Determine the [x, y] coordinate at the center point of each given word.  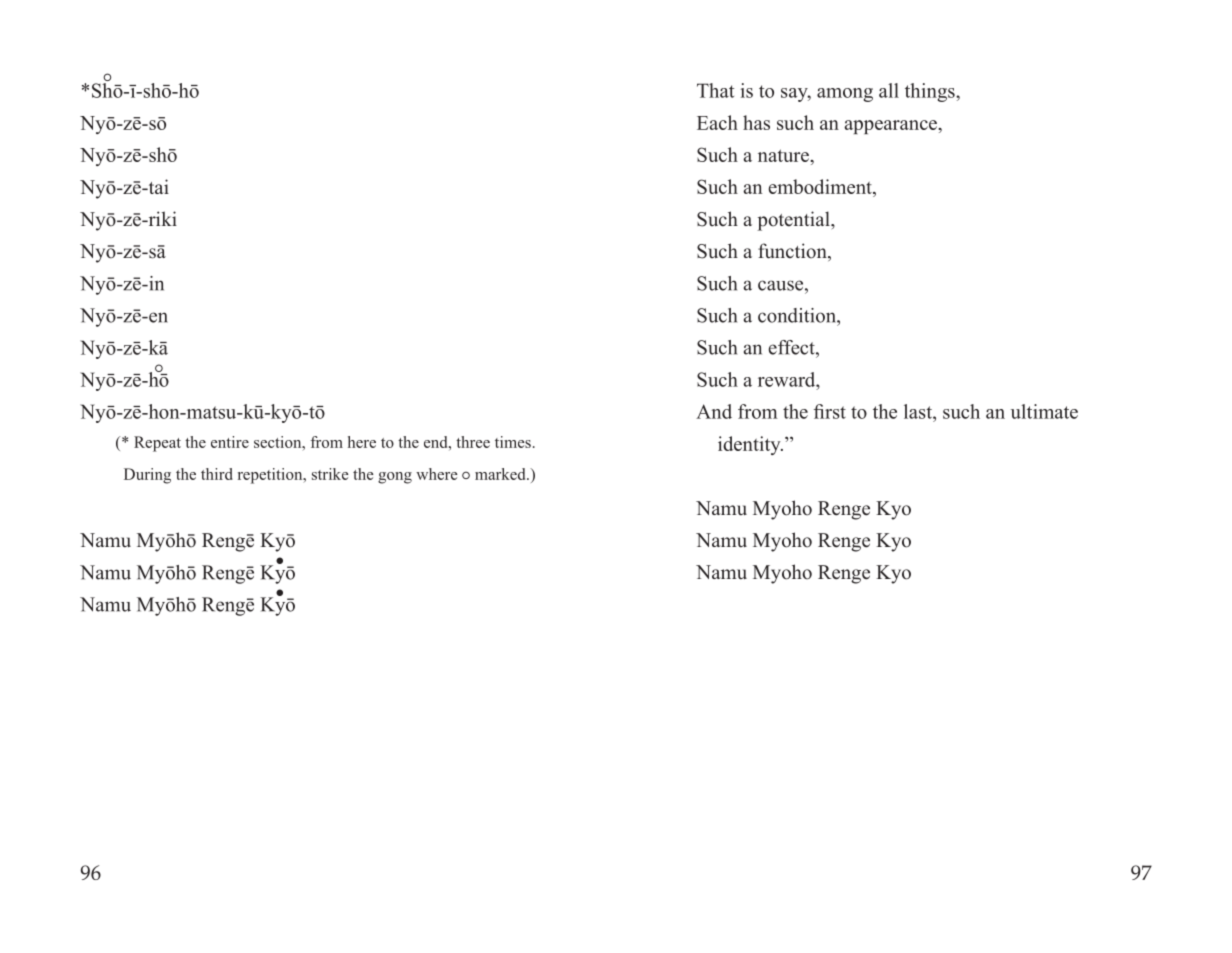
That [715, 90]
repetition [271, 476]
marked [501, 474]
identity [750, 445]
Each [717, 122]
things [931, 92]
